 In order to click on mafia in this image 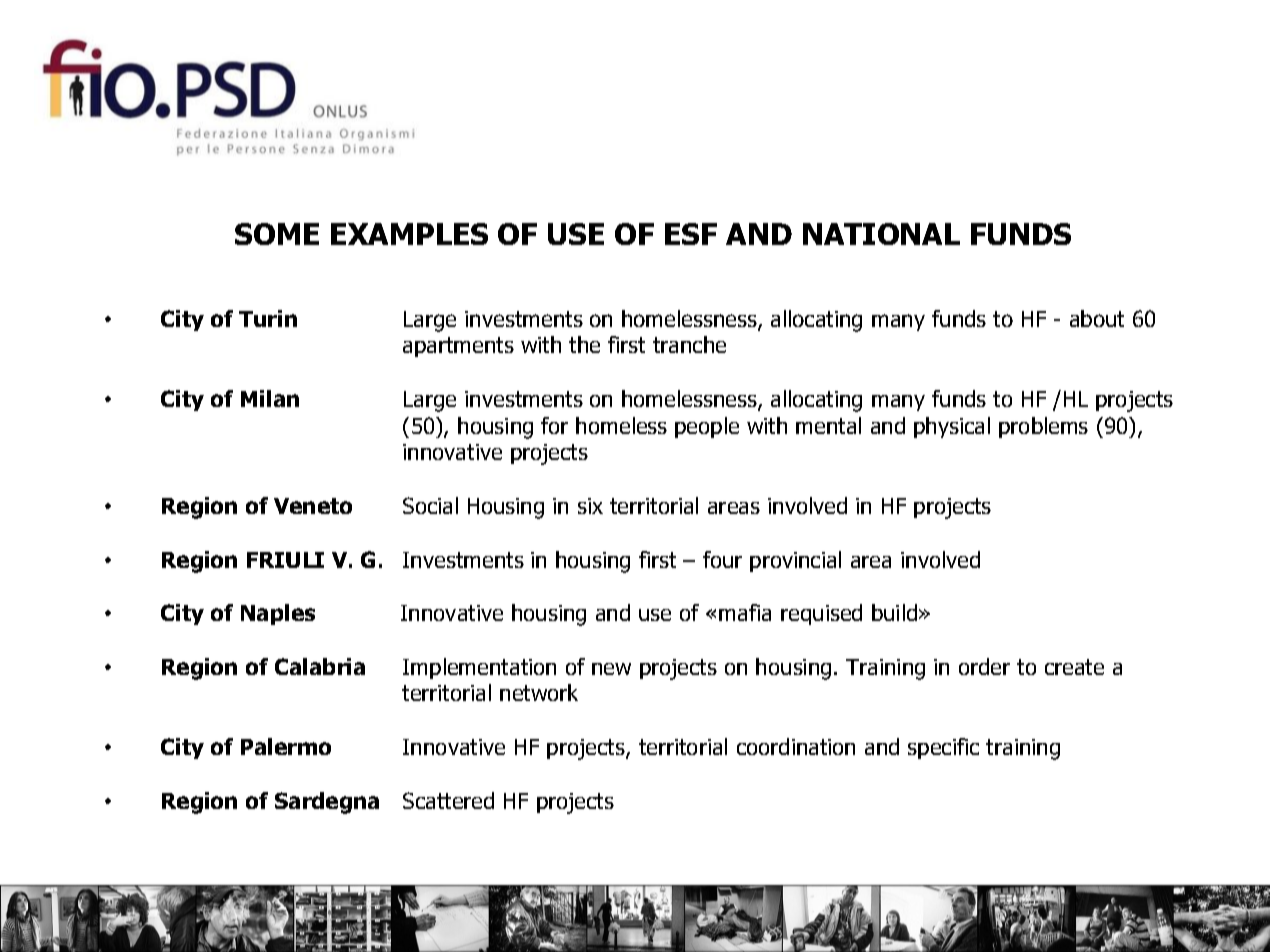, I will do `click(745, 612)`.
